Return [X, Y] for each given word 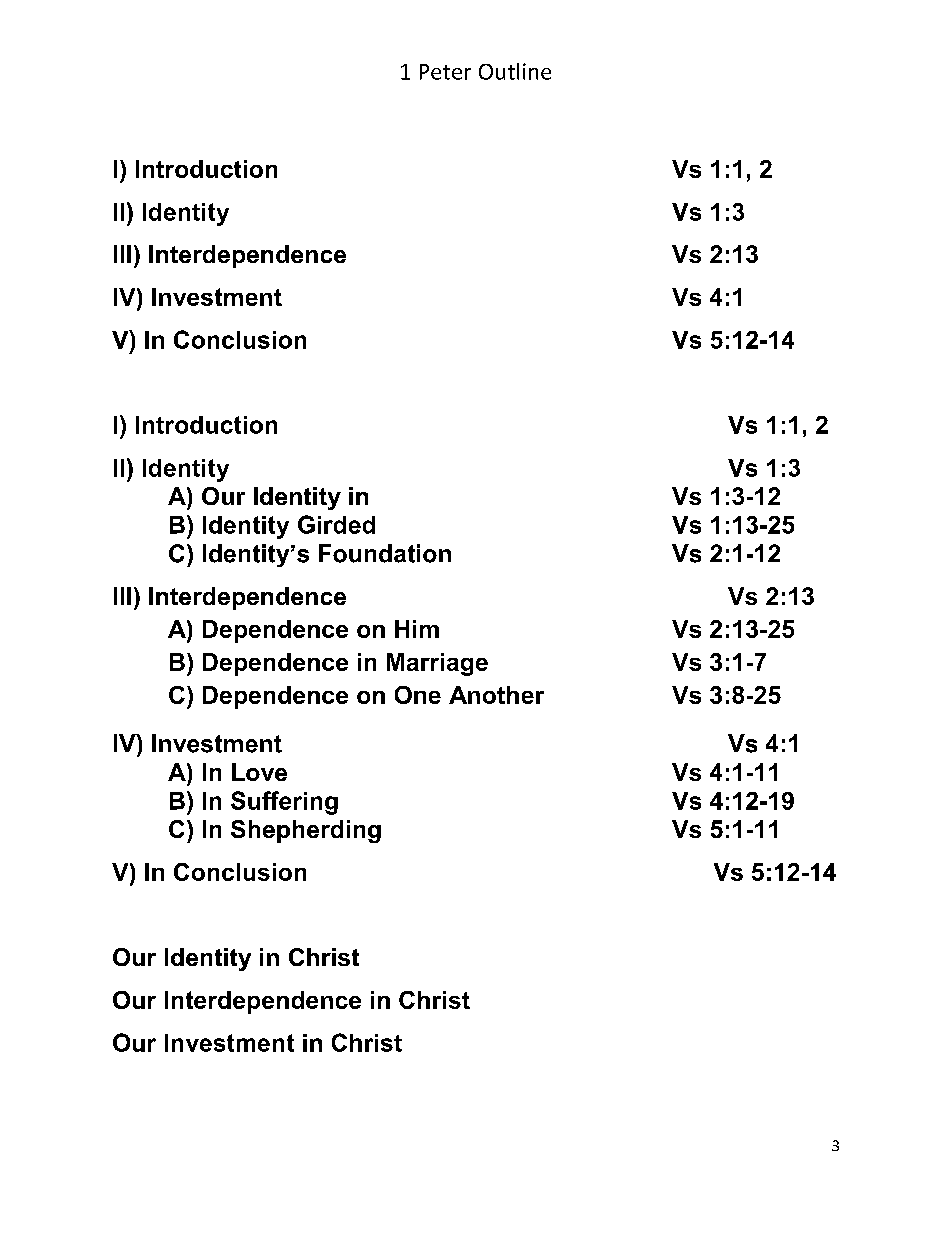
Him [417, 629]
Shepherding [306, 831]
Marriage [437, 664]
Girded [336, 524]
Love [259, 772]
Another [496, 695]
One [418, 695]
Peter [445, 72]
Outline [515, 71]
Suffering [284, 803]
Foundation [385, 553]
